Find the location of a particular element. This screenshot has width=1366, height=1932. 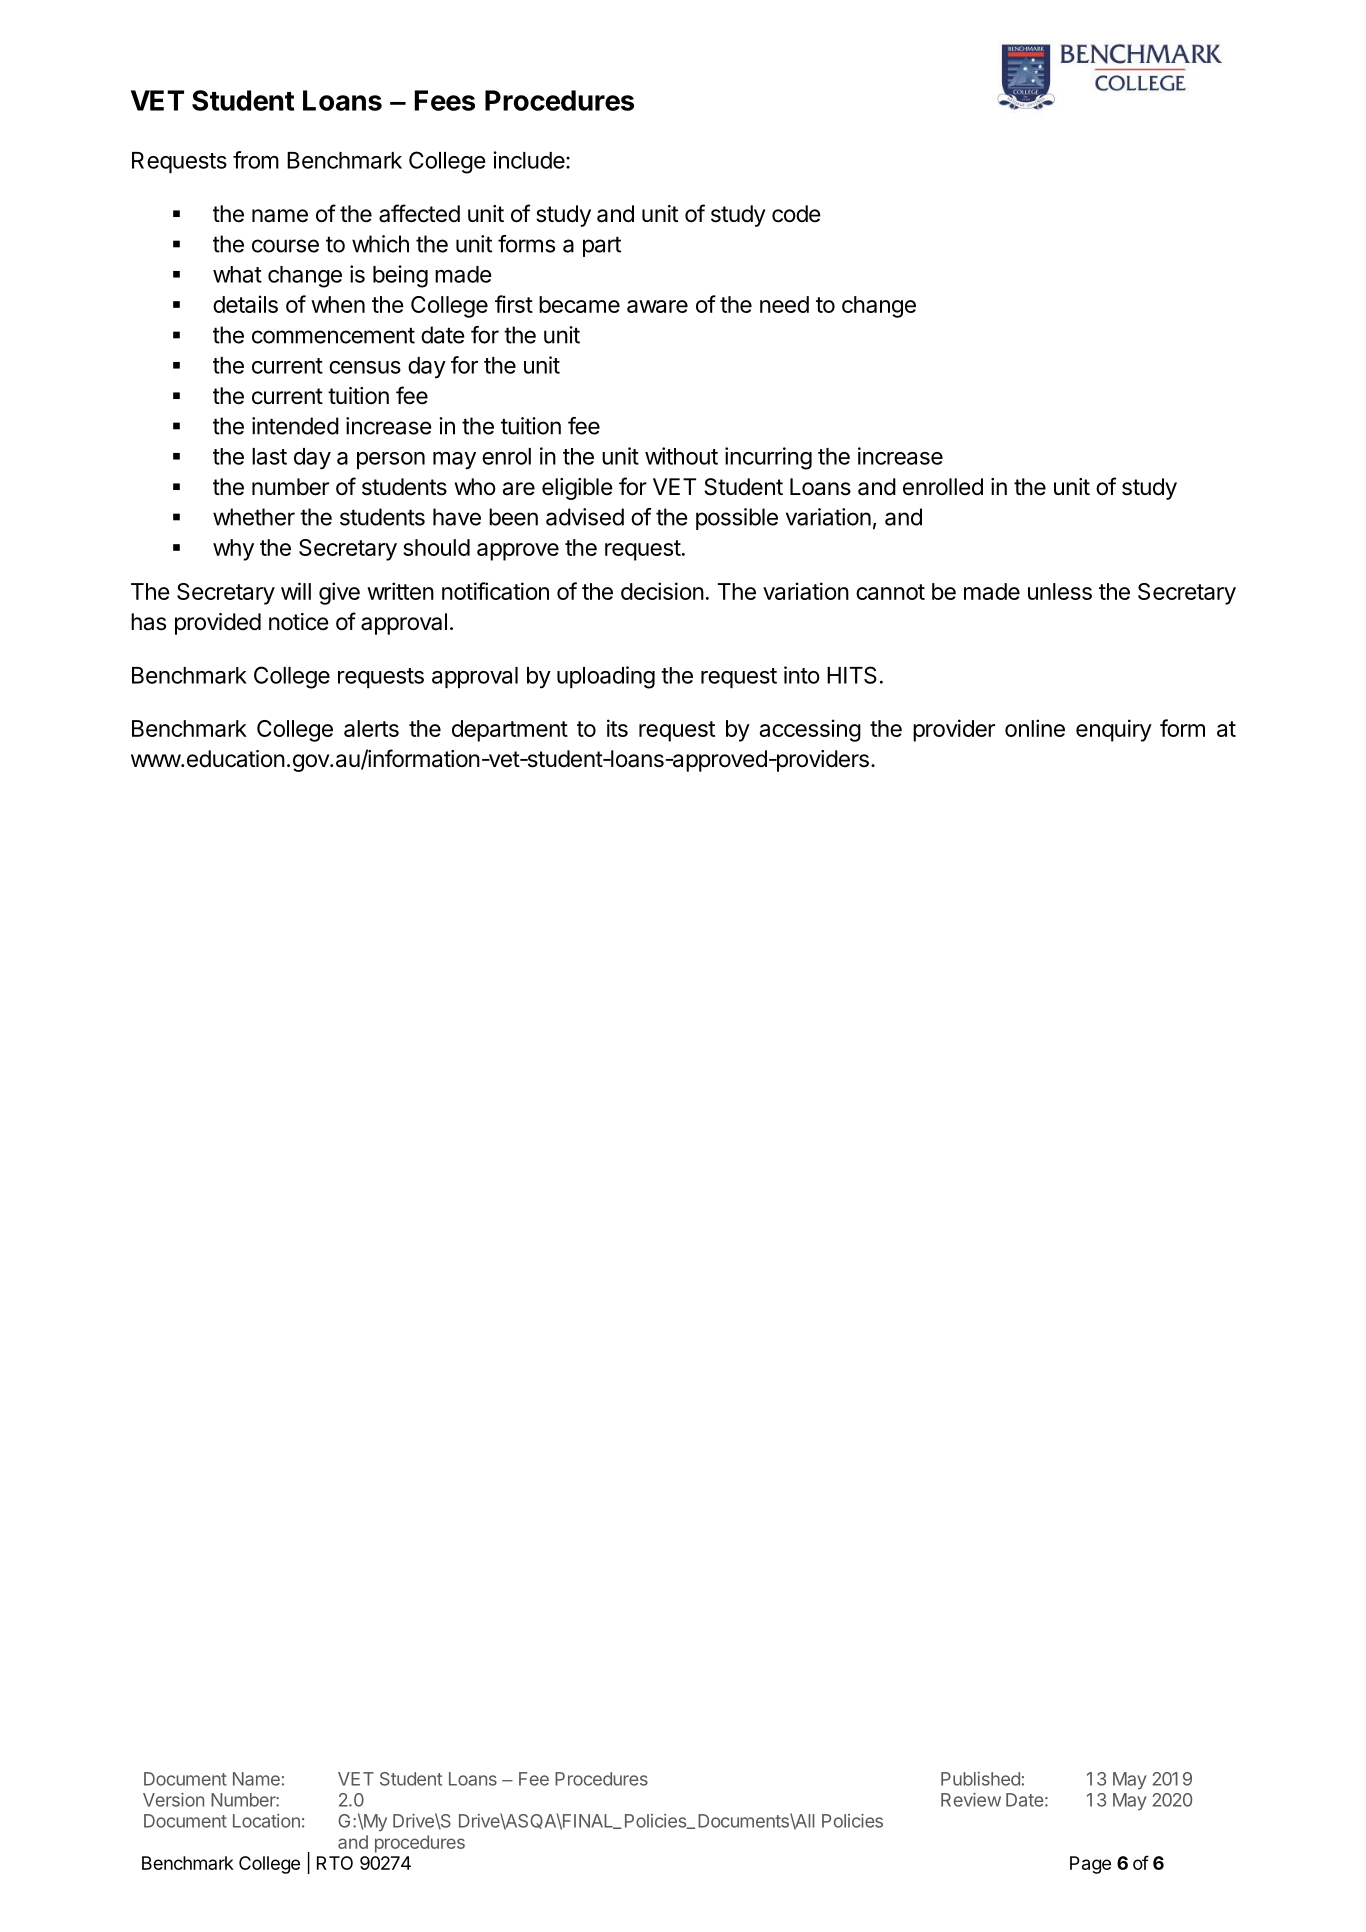

code is located at coordinates (796, 214).
